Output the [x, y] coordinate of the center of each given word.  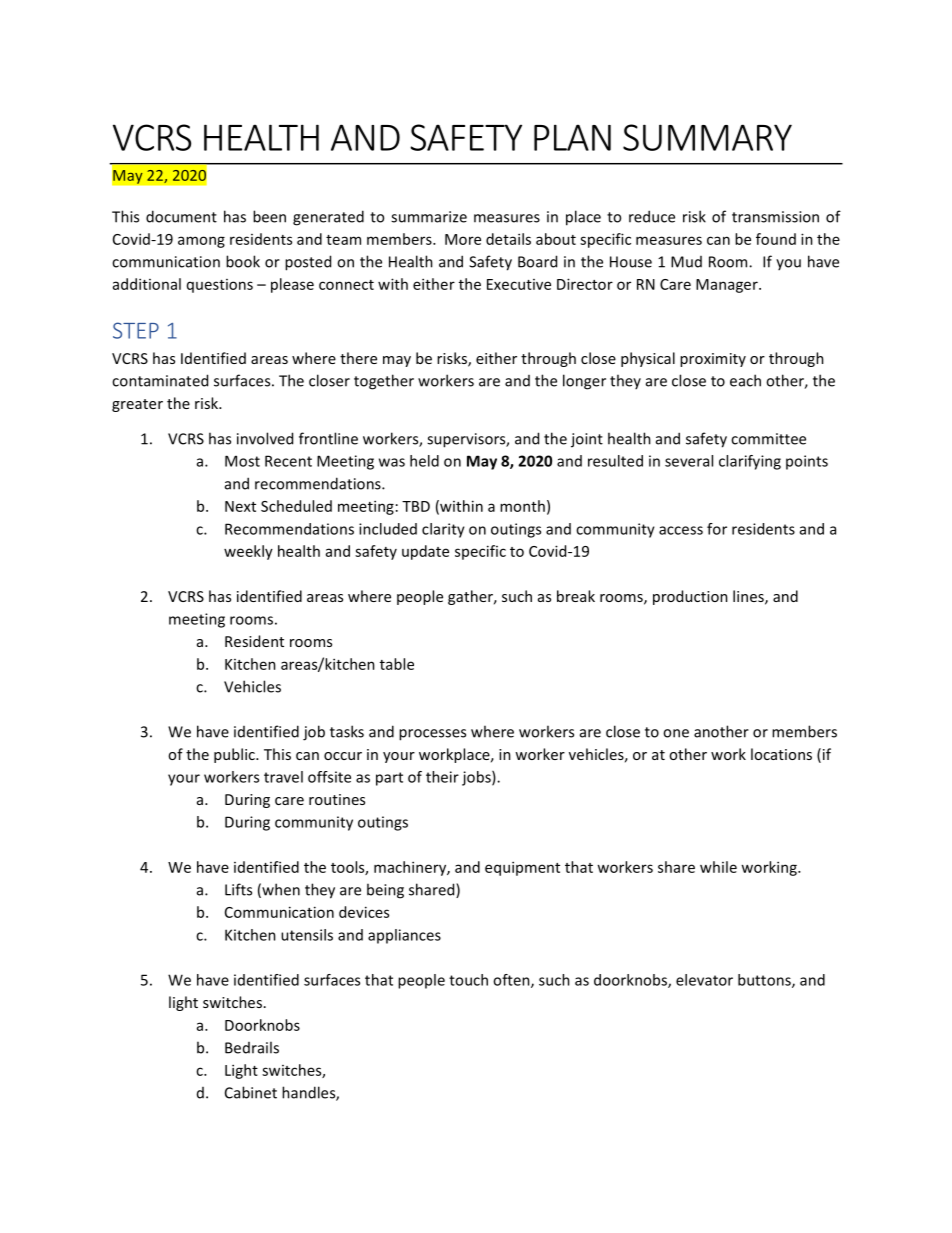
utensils [307, 935]
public [235, 755]
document [181, 216]
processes [432, 735]
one [676, 733]
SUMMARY [707, 137]
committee [768, 439]
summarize [429, 217]
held [424, 461]
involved [265, 438]
